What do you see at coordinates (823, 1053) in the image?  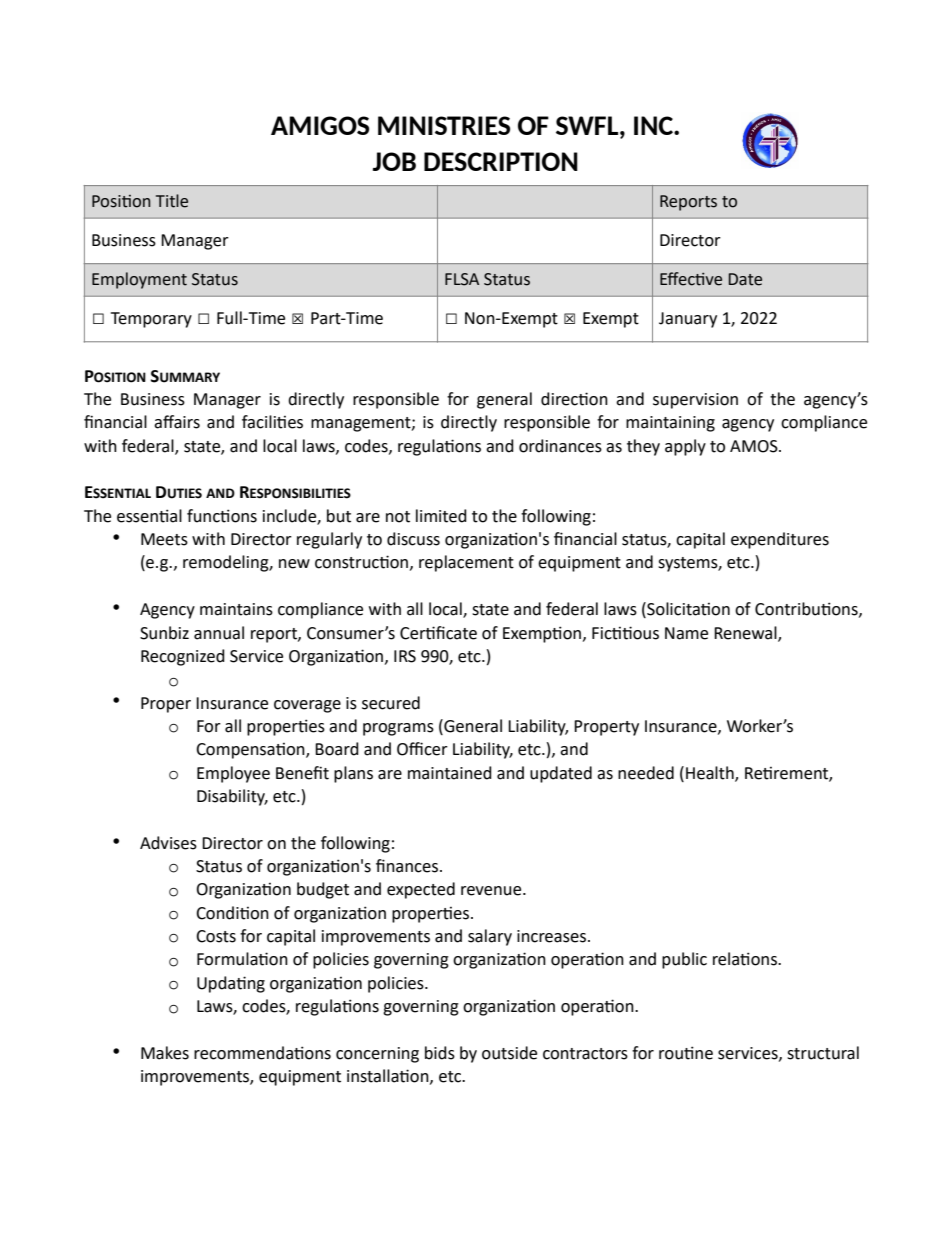 I see `structural` at bounding box center [823, 1053].
